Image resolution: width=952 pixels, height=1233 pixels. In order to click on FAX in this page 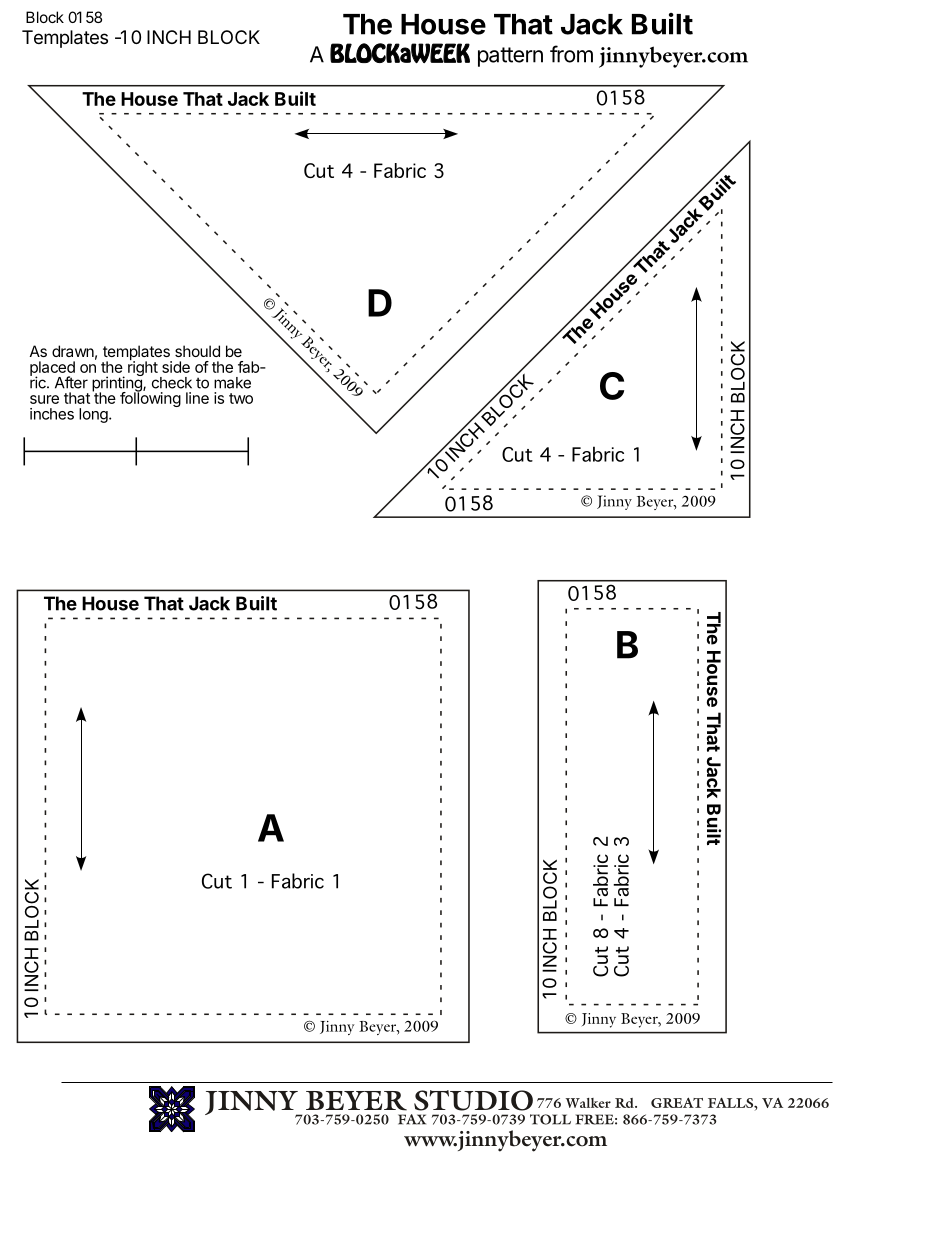, I will do `click(412, 1119)`.
